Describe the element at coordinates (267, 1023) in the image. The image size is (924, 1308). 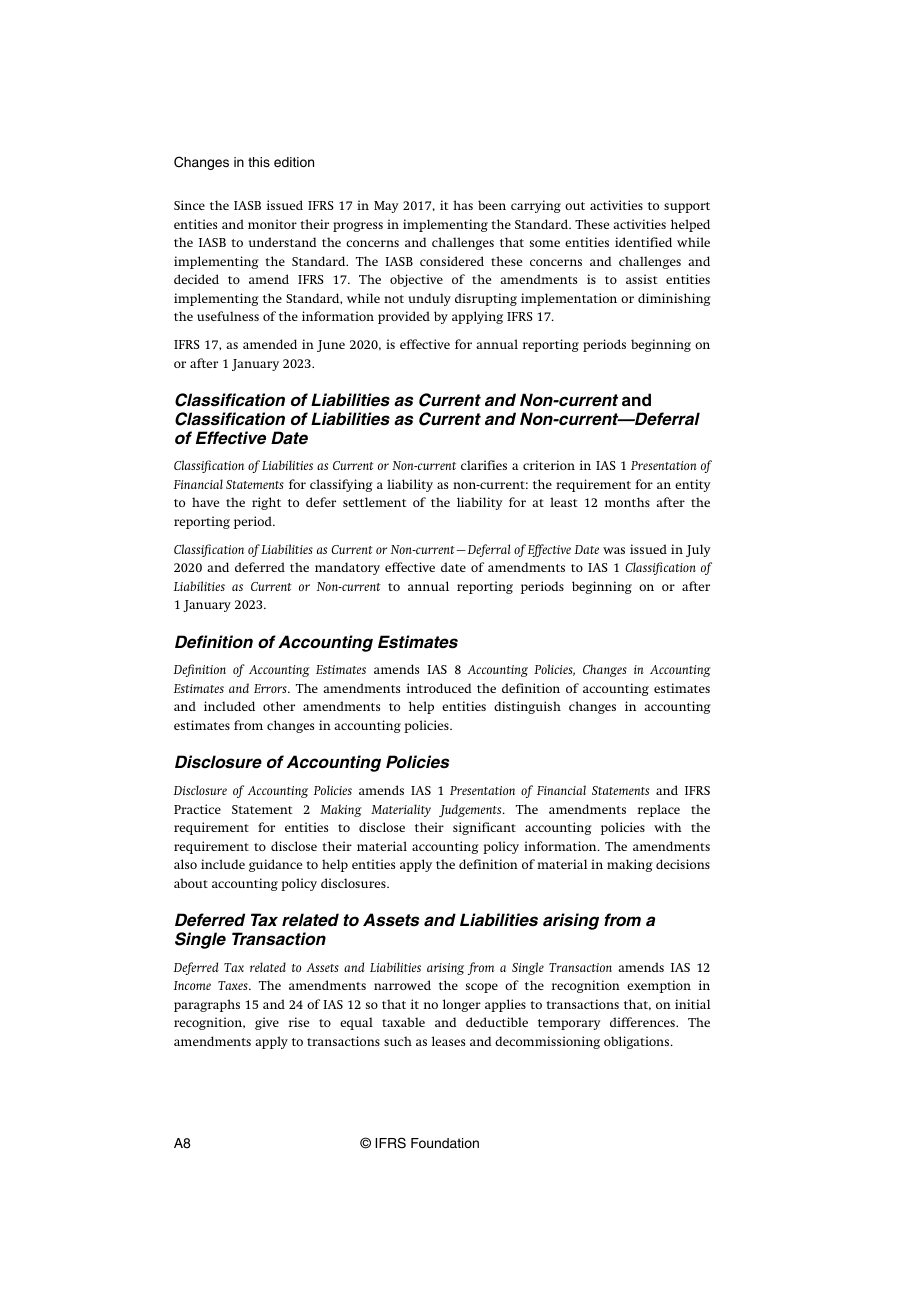
I see `give` at that location.
